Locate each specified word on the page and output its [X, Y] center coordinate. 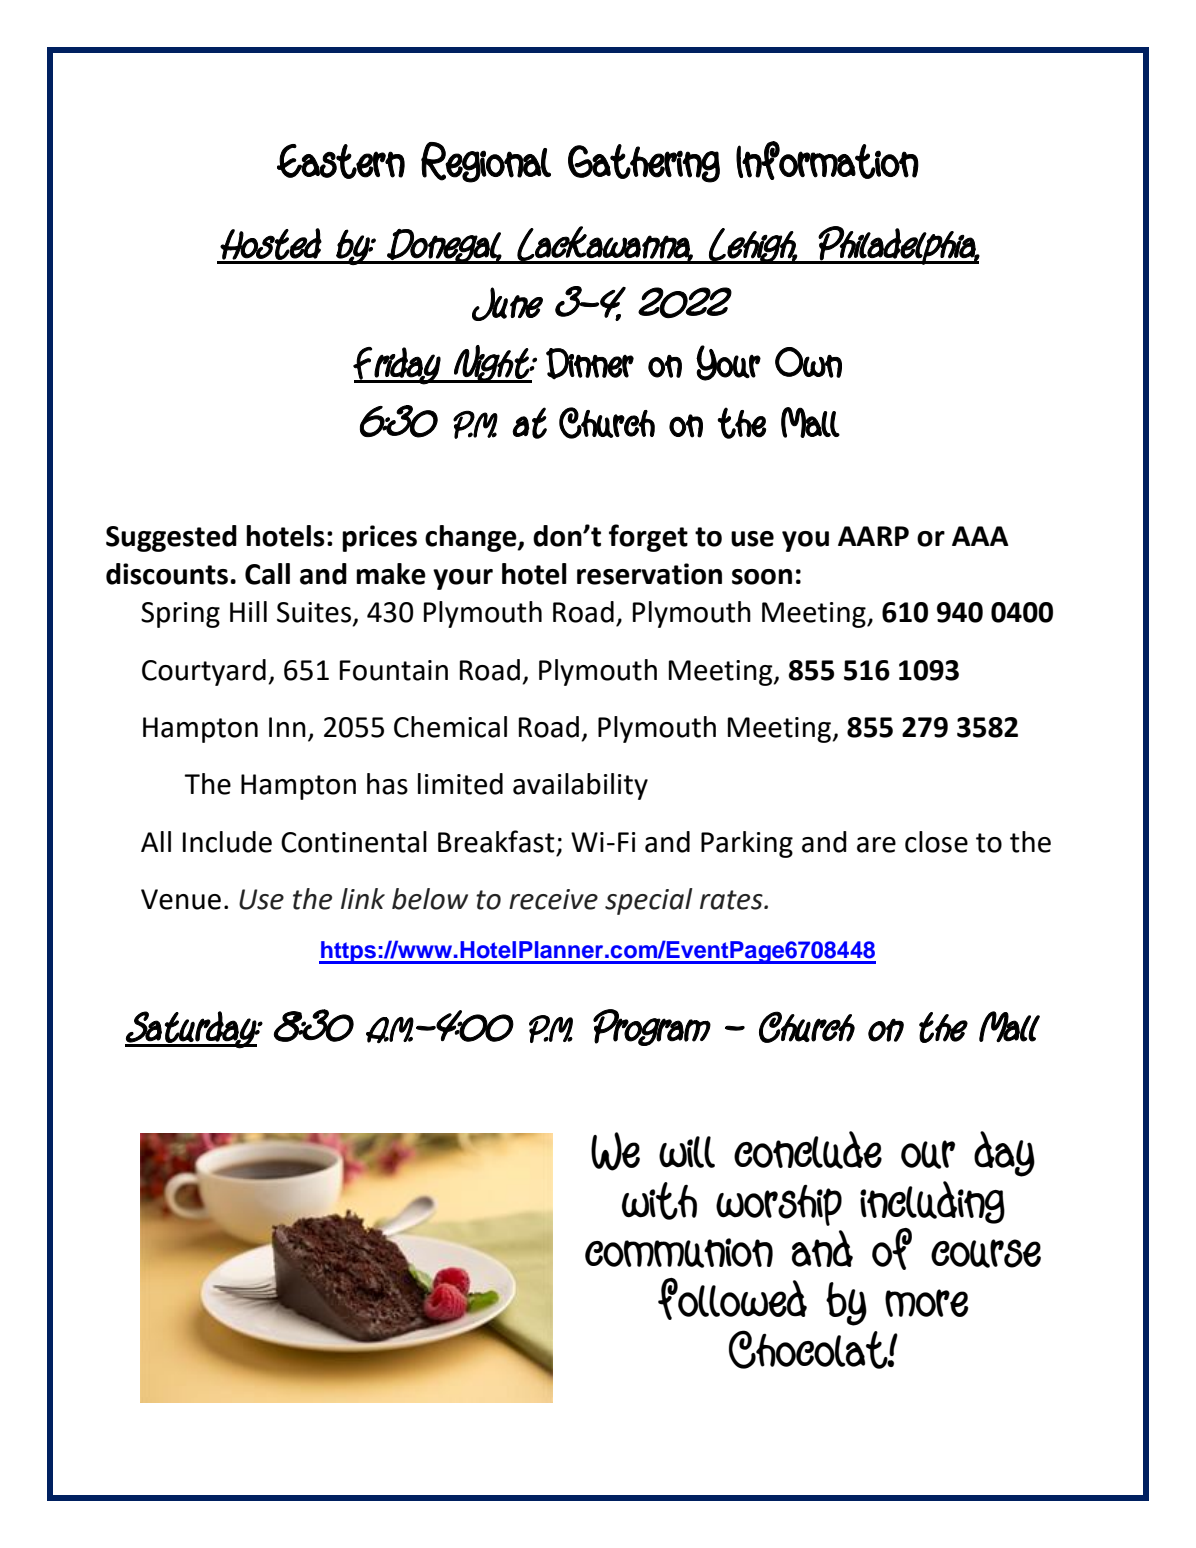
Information [827, 160]
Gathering [644, 163]
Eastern [341, 161]
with [659, 1201]
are [876, 845]
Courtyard [204, 672]
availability [580, 786]
